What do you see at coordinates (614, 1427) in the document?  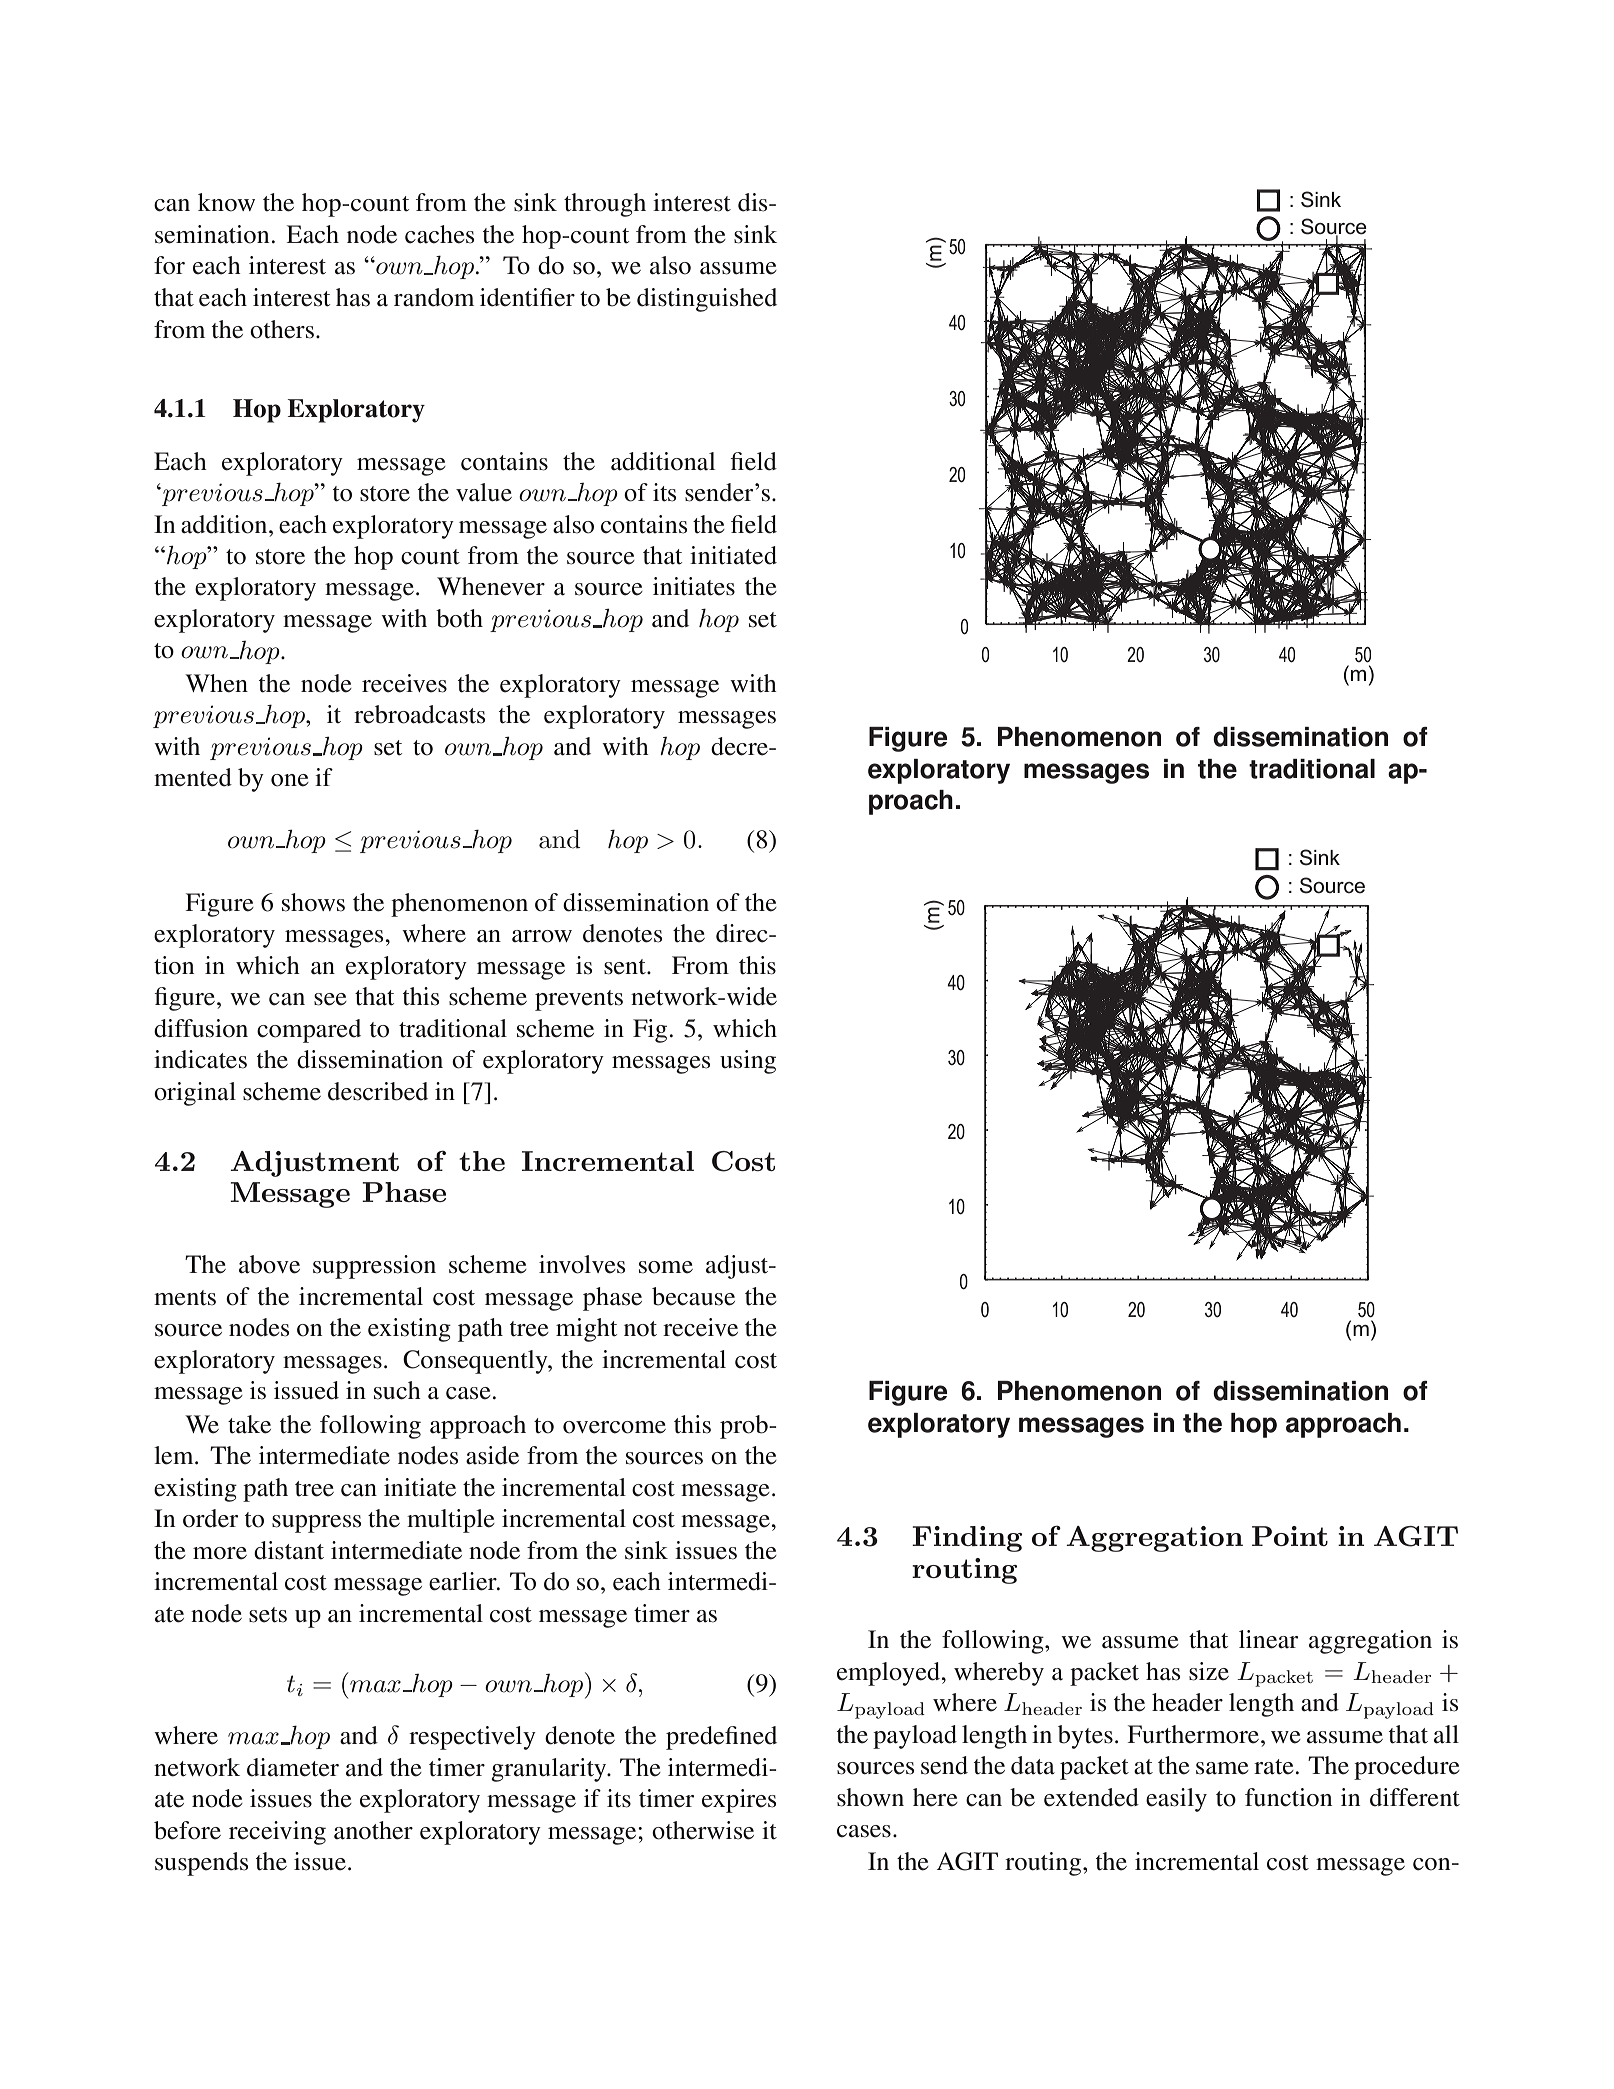 I see `overcome` at bounding box center [614, 1427].
